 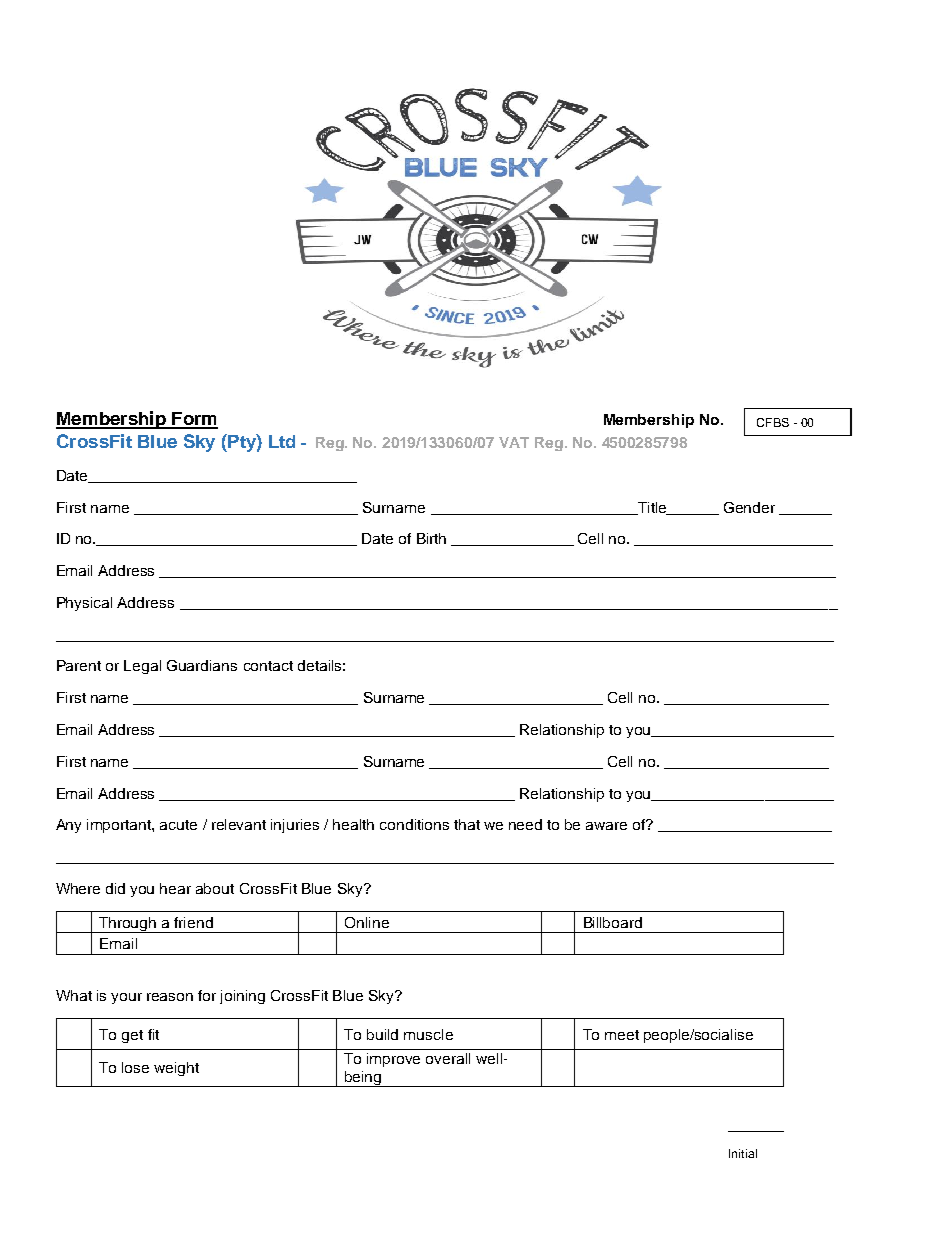 I want to click on Form, so click(x=194, y=420).
